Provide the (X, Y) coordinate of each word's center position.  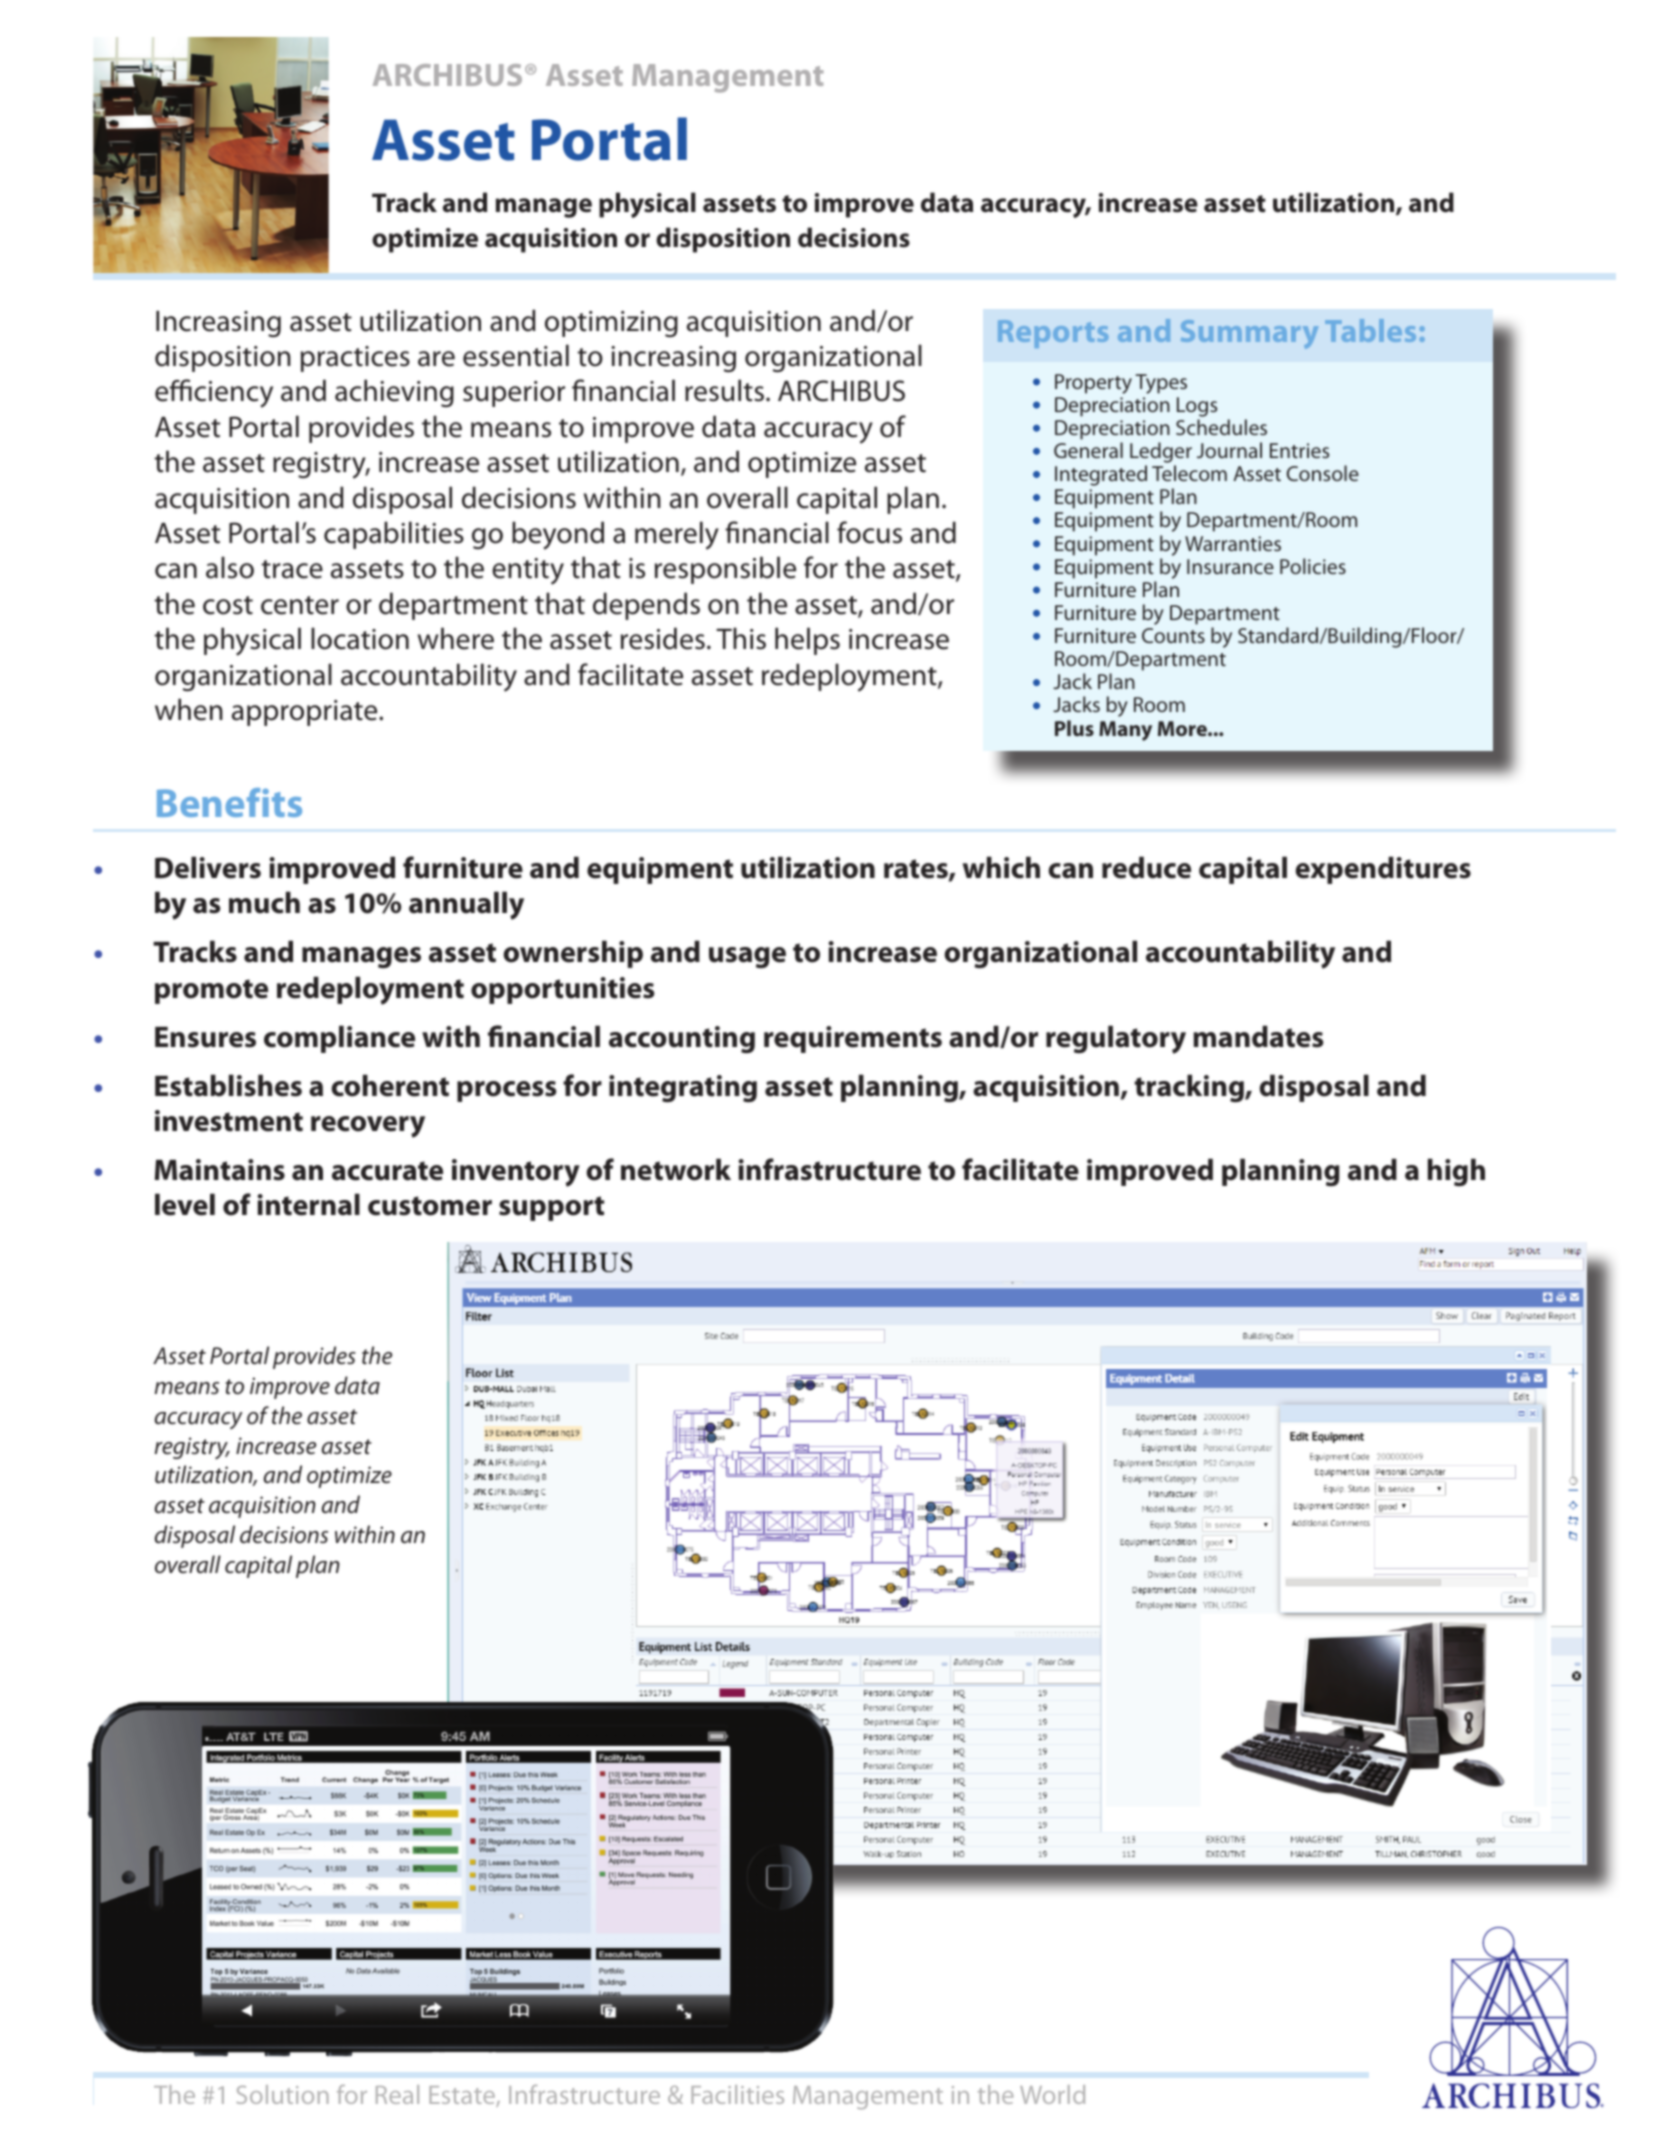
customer (430, 1206)
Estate (463, 2096)
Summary (1249, 334)
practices (355, 359)
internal (308, 1204)
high (1456, 1172)
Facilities (737, 2094)
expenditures (1383, 870)
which (1001, 867)
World (1052, 2094)
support (551, 1208)
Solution (282, 2094)
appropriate (306, 713)
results (726, 390)
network (676, 1169)
